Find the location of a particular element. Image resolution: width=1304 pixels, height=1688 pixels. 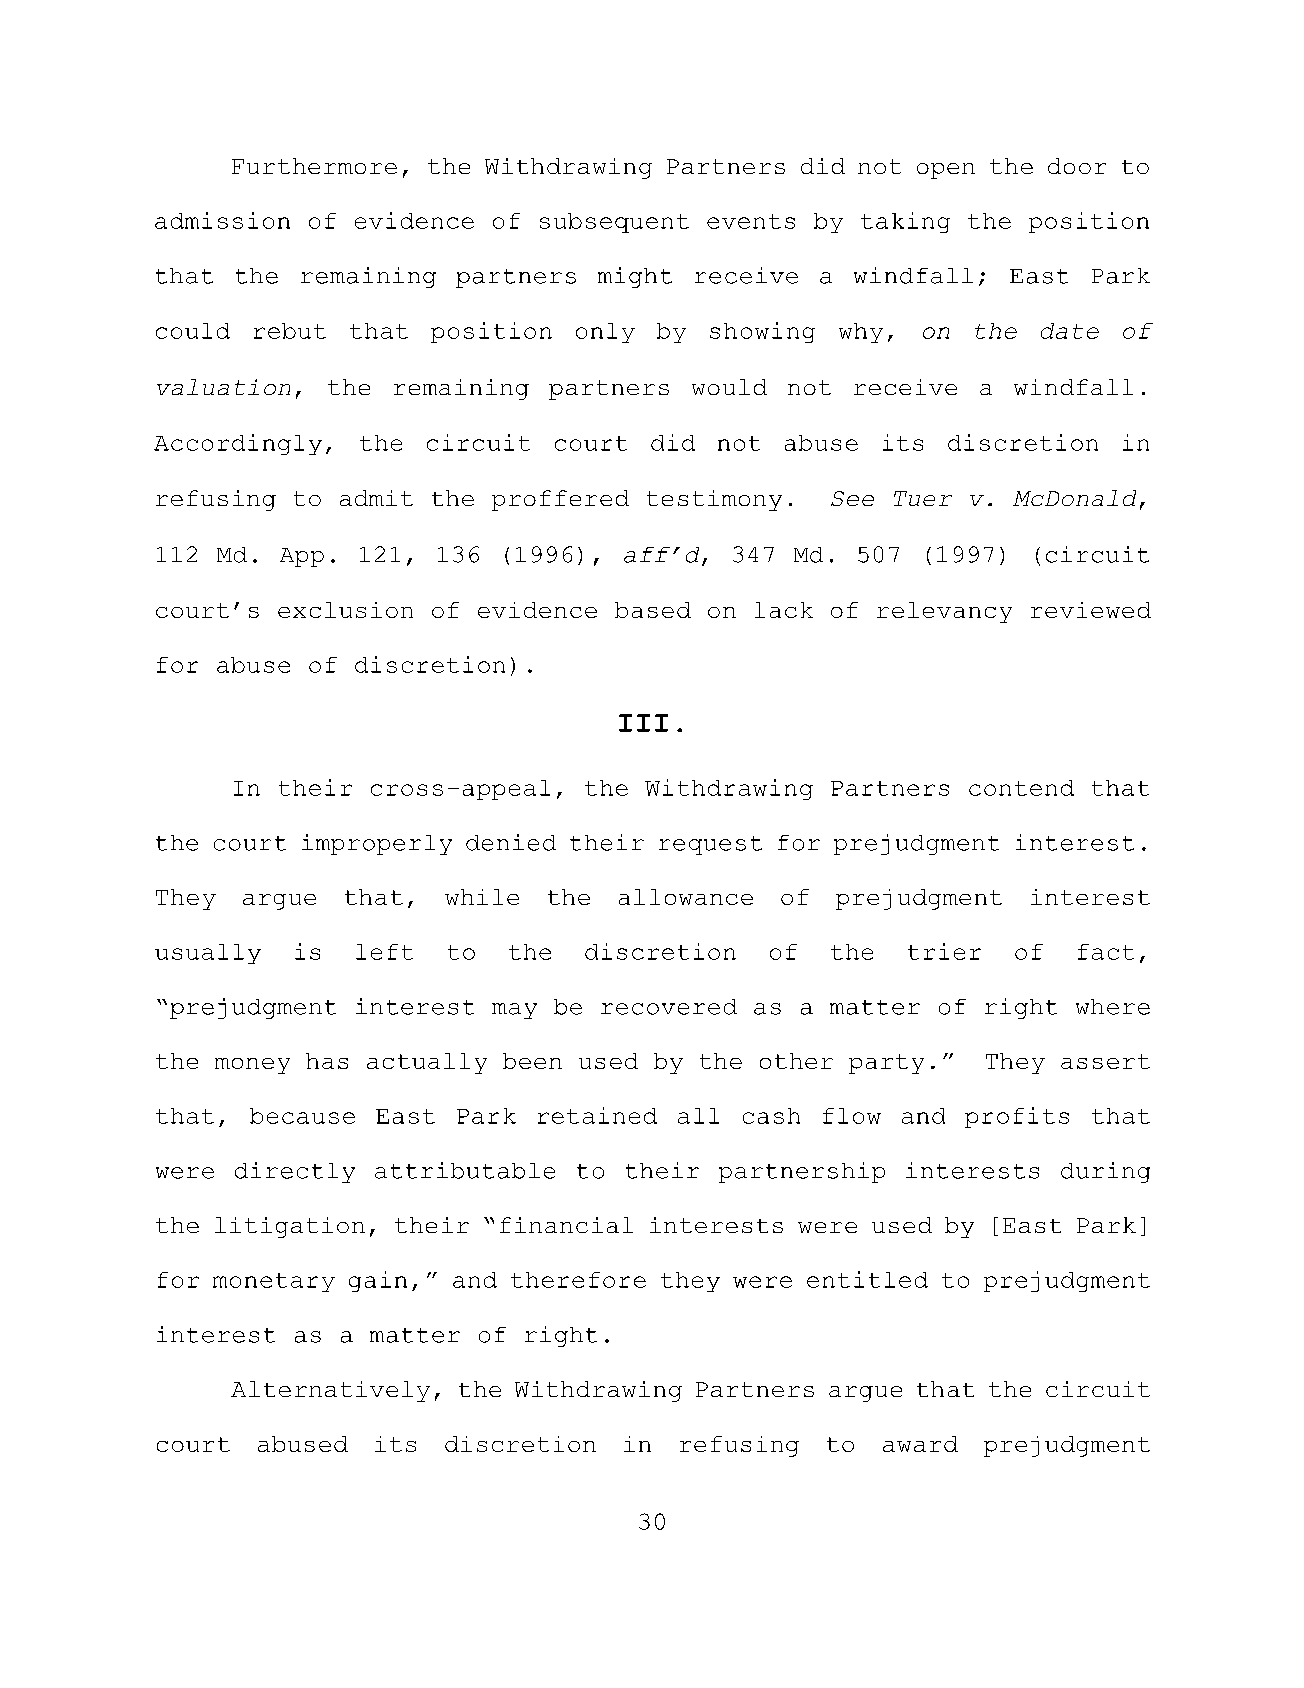

Alternatively is located at coordinates (330, 1391).
